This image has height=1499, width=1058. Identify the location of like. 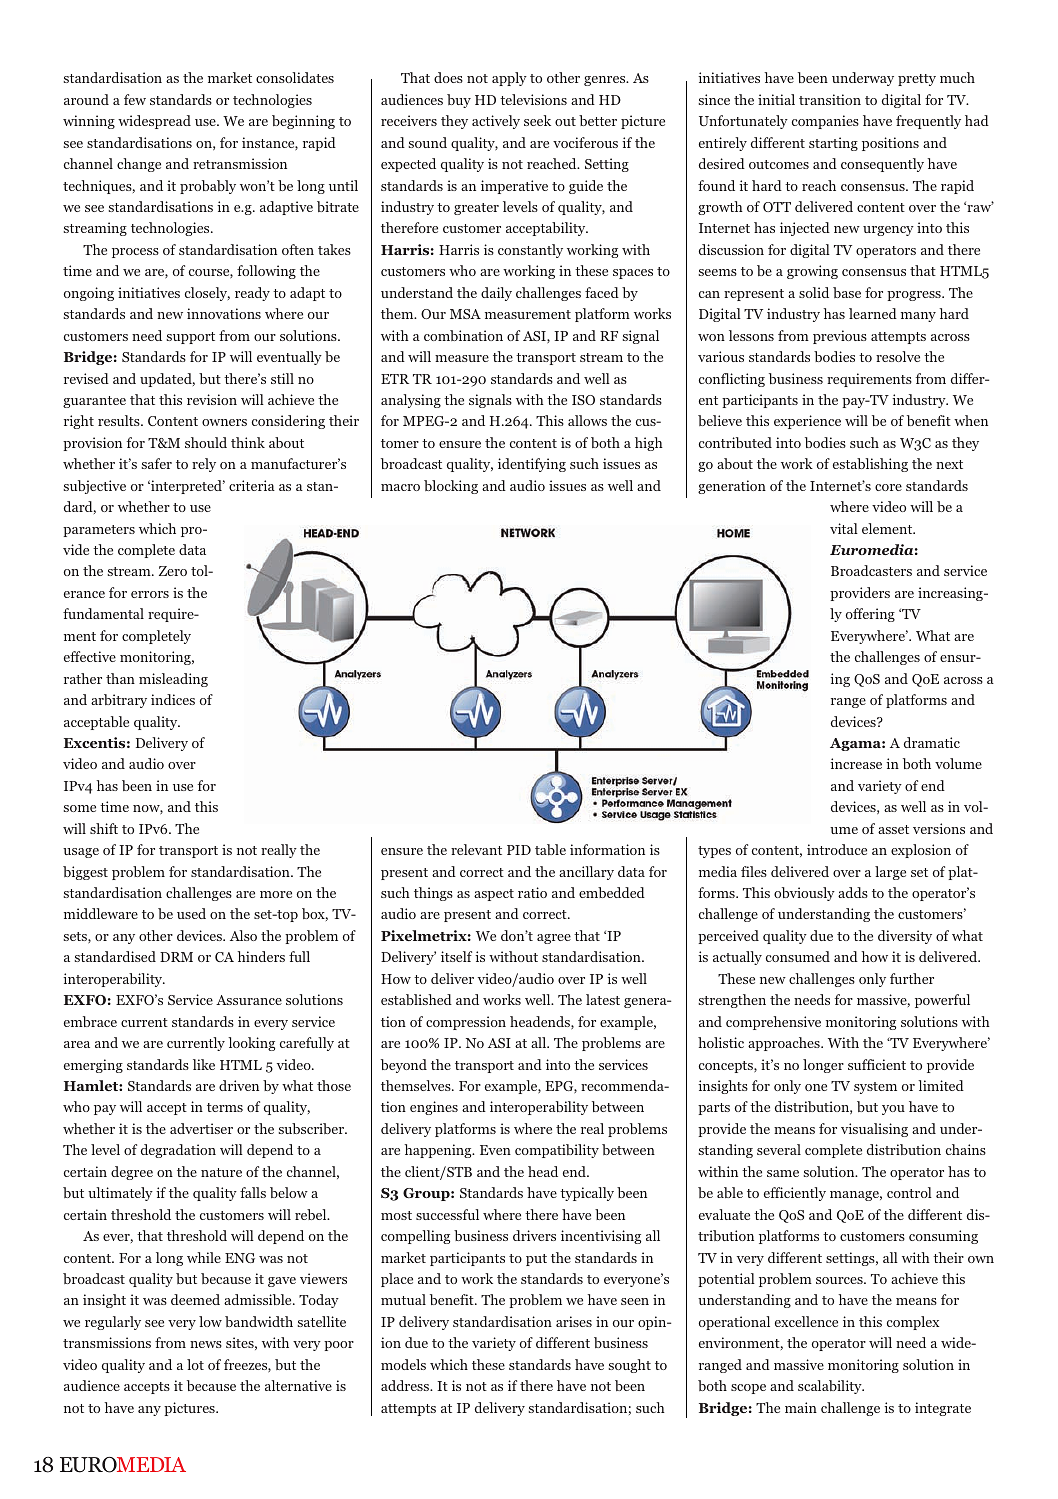
(204, 1064).
